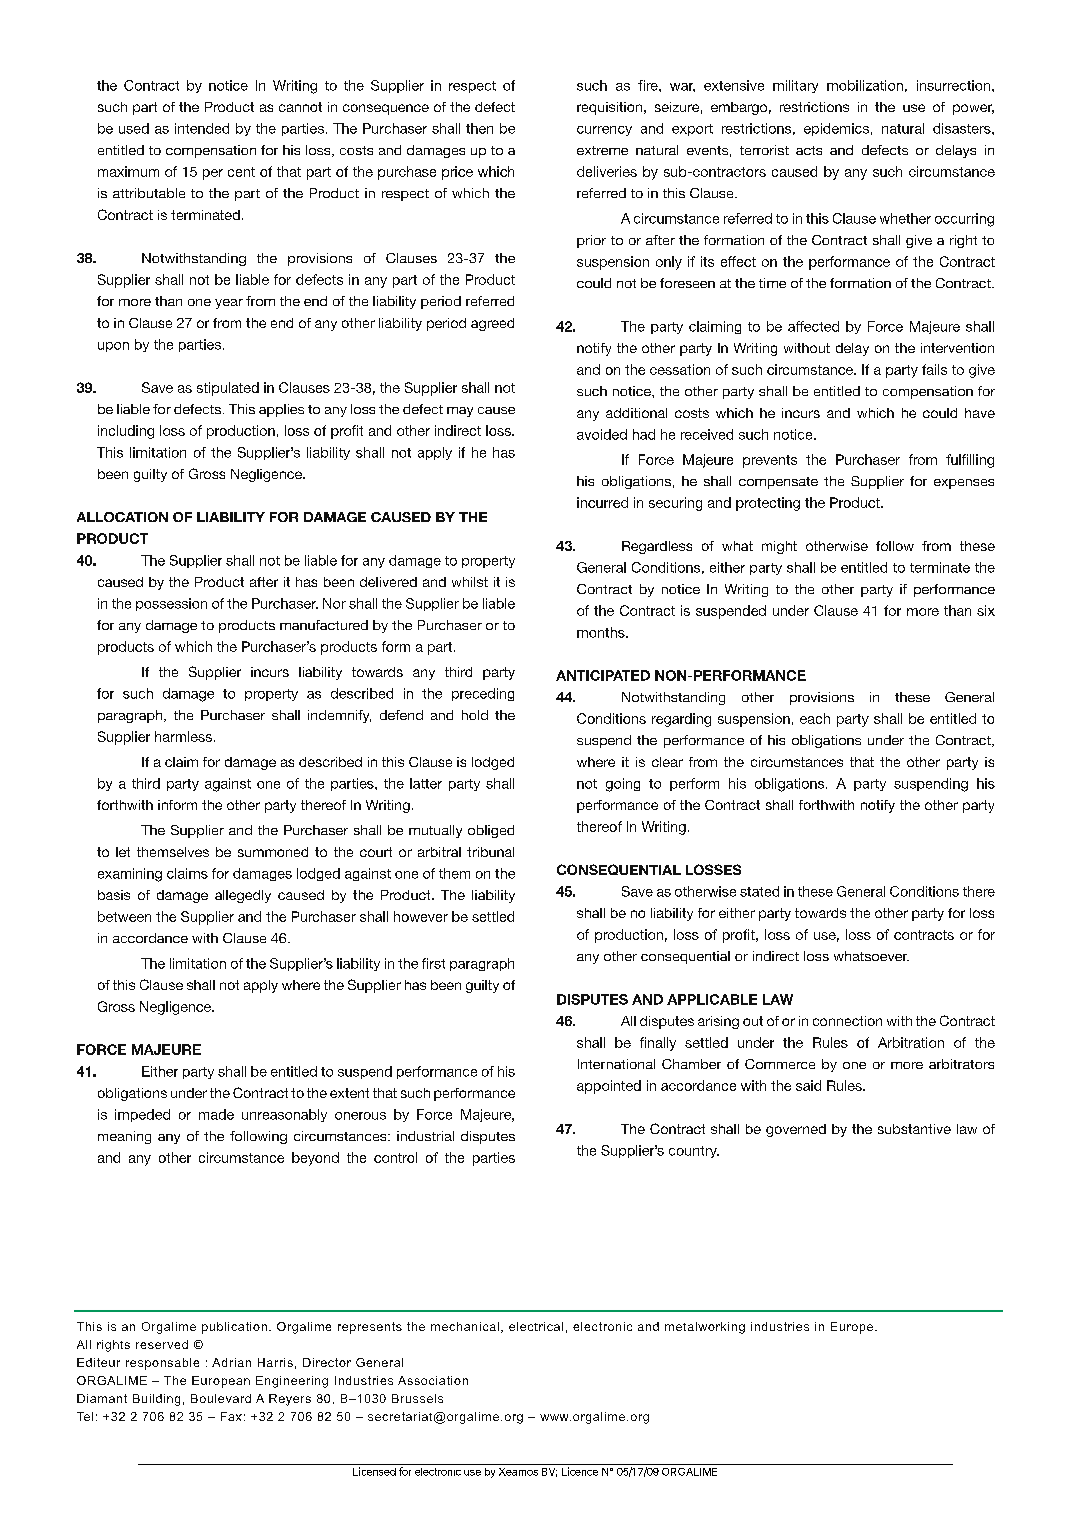 The height and width of the screenshot is (1515, 1071). I want to click on first, so click(433, 963).
